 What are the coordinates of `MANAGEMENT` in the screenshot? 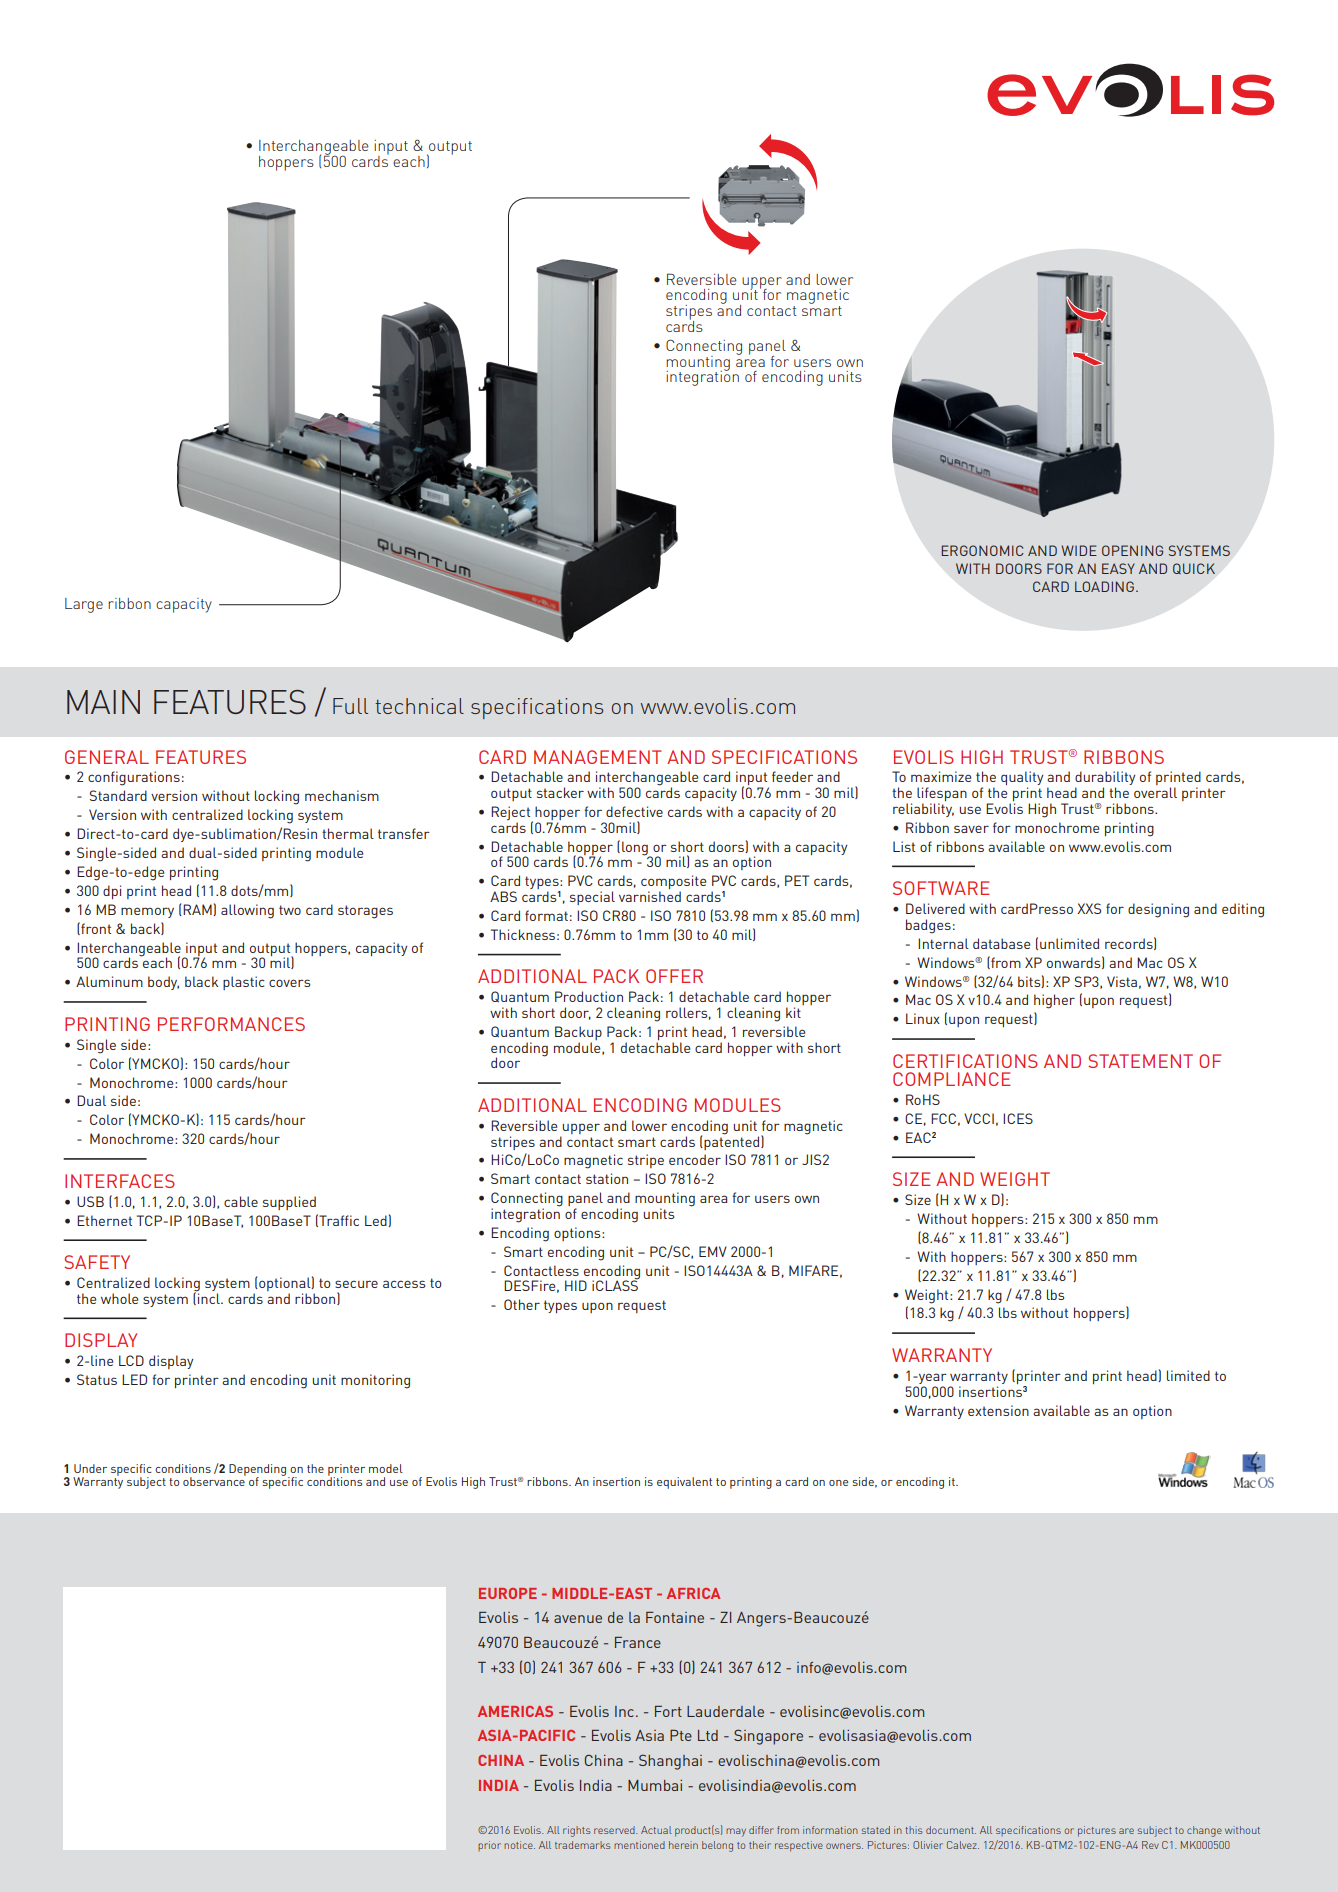 It's located at (598, 757).
